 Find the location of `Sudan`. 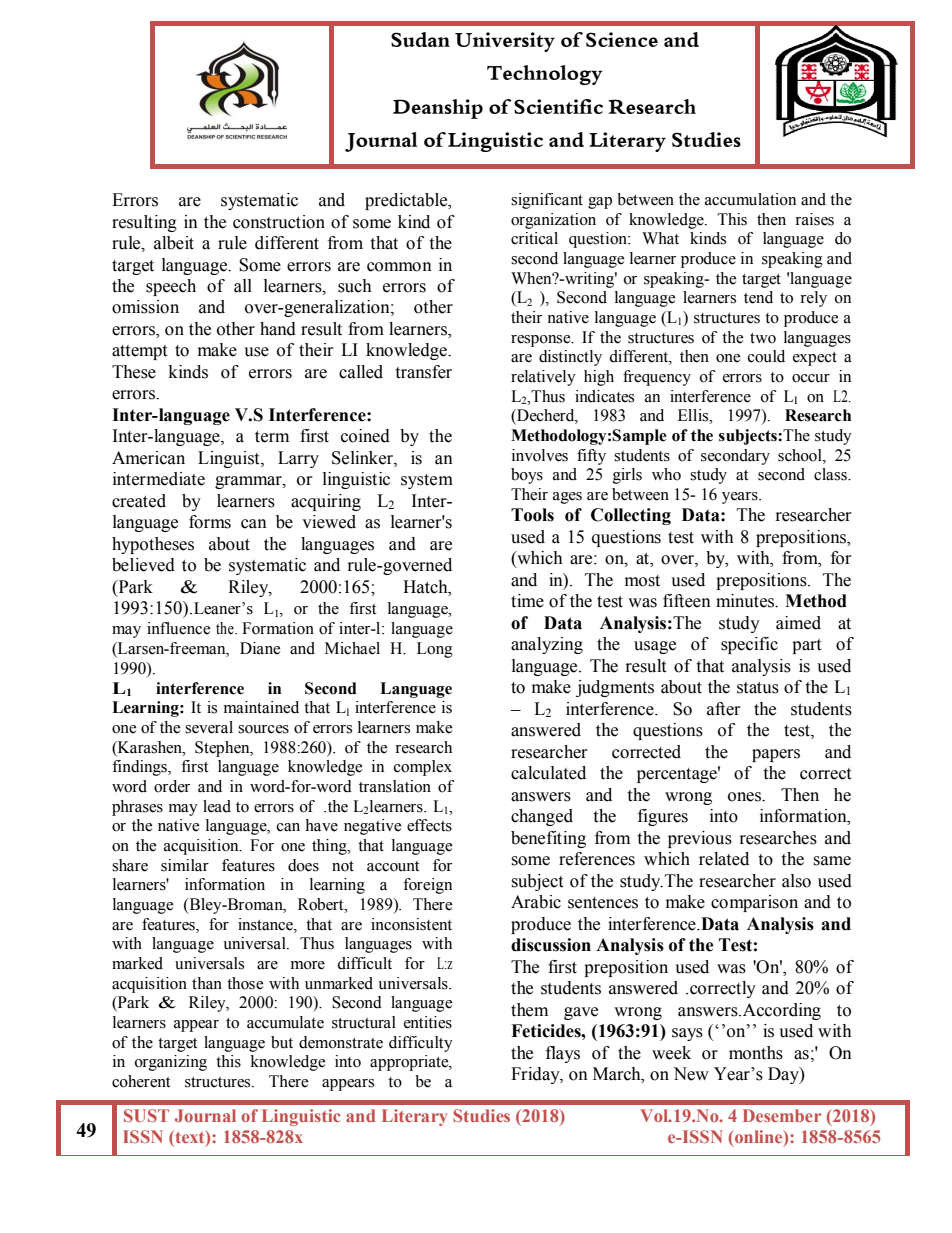

Sudan is located at coordinates (420, 39).
